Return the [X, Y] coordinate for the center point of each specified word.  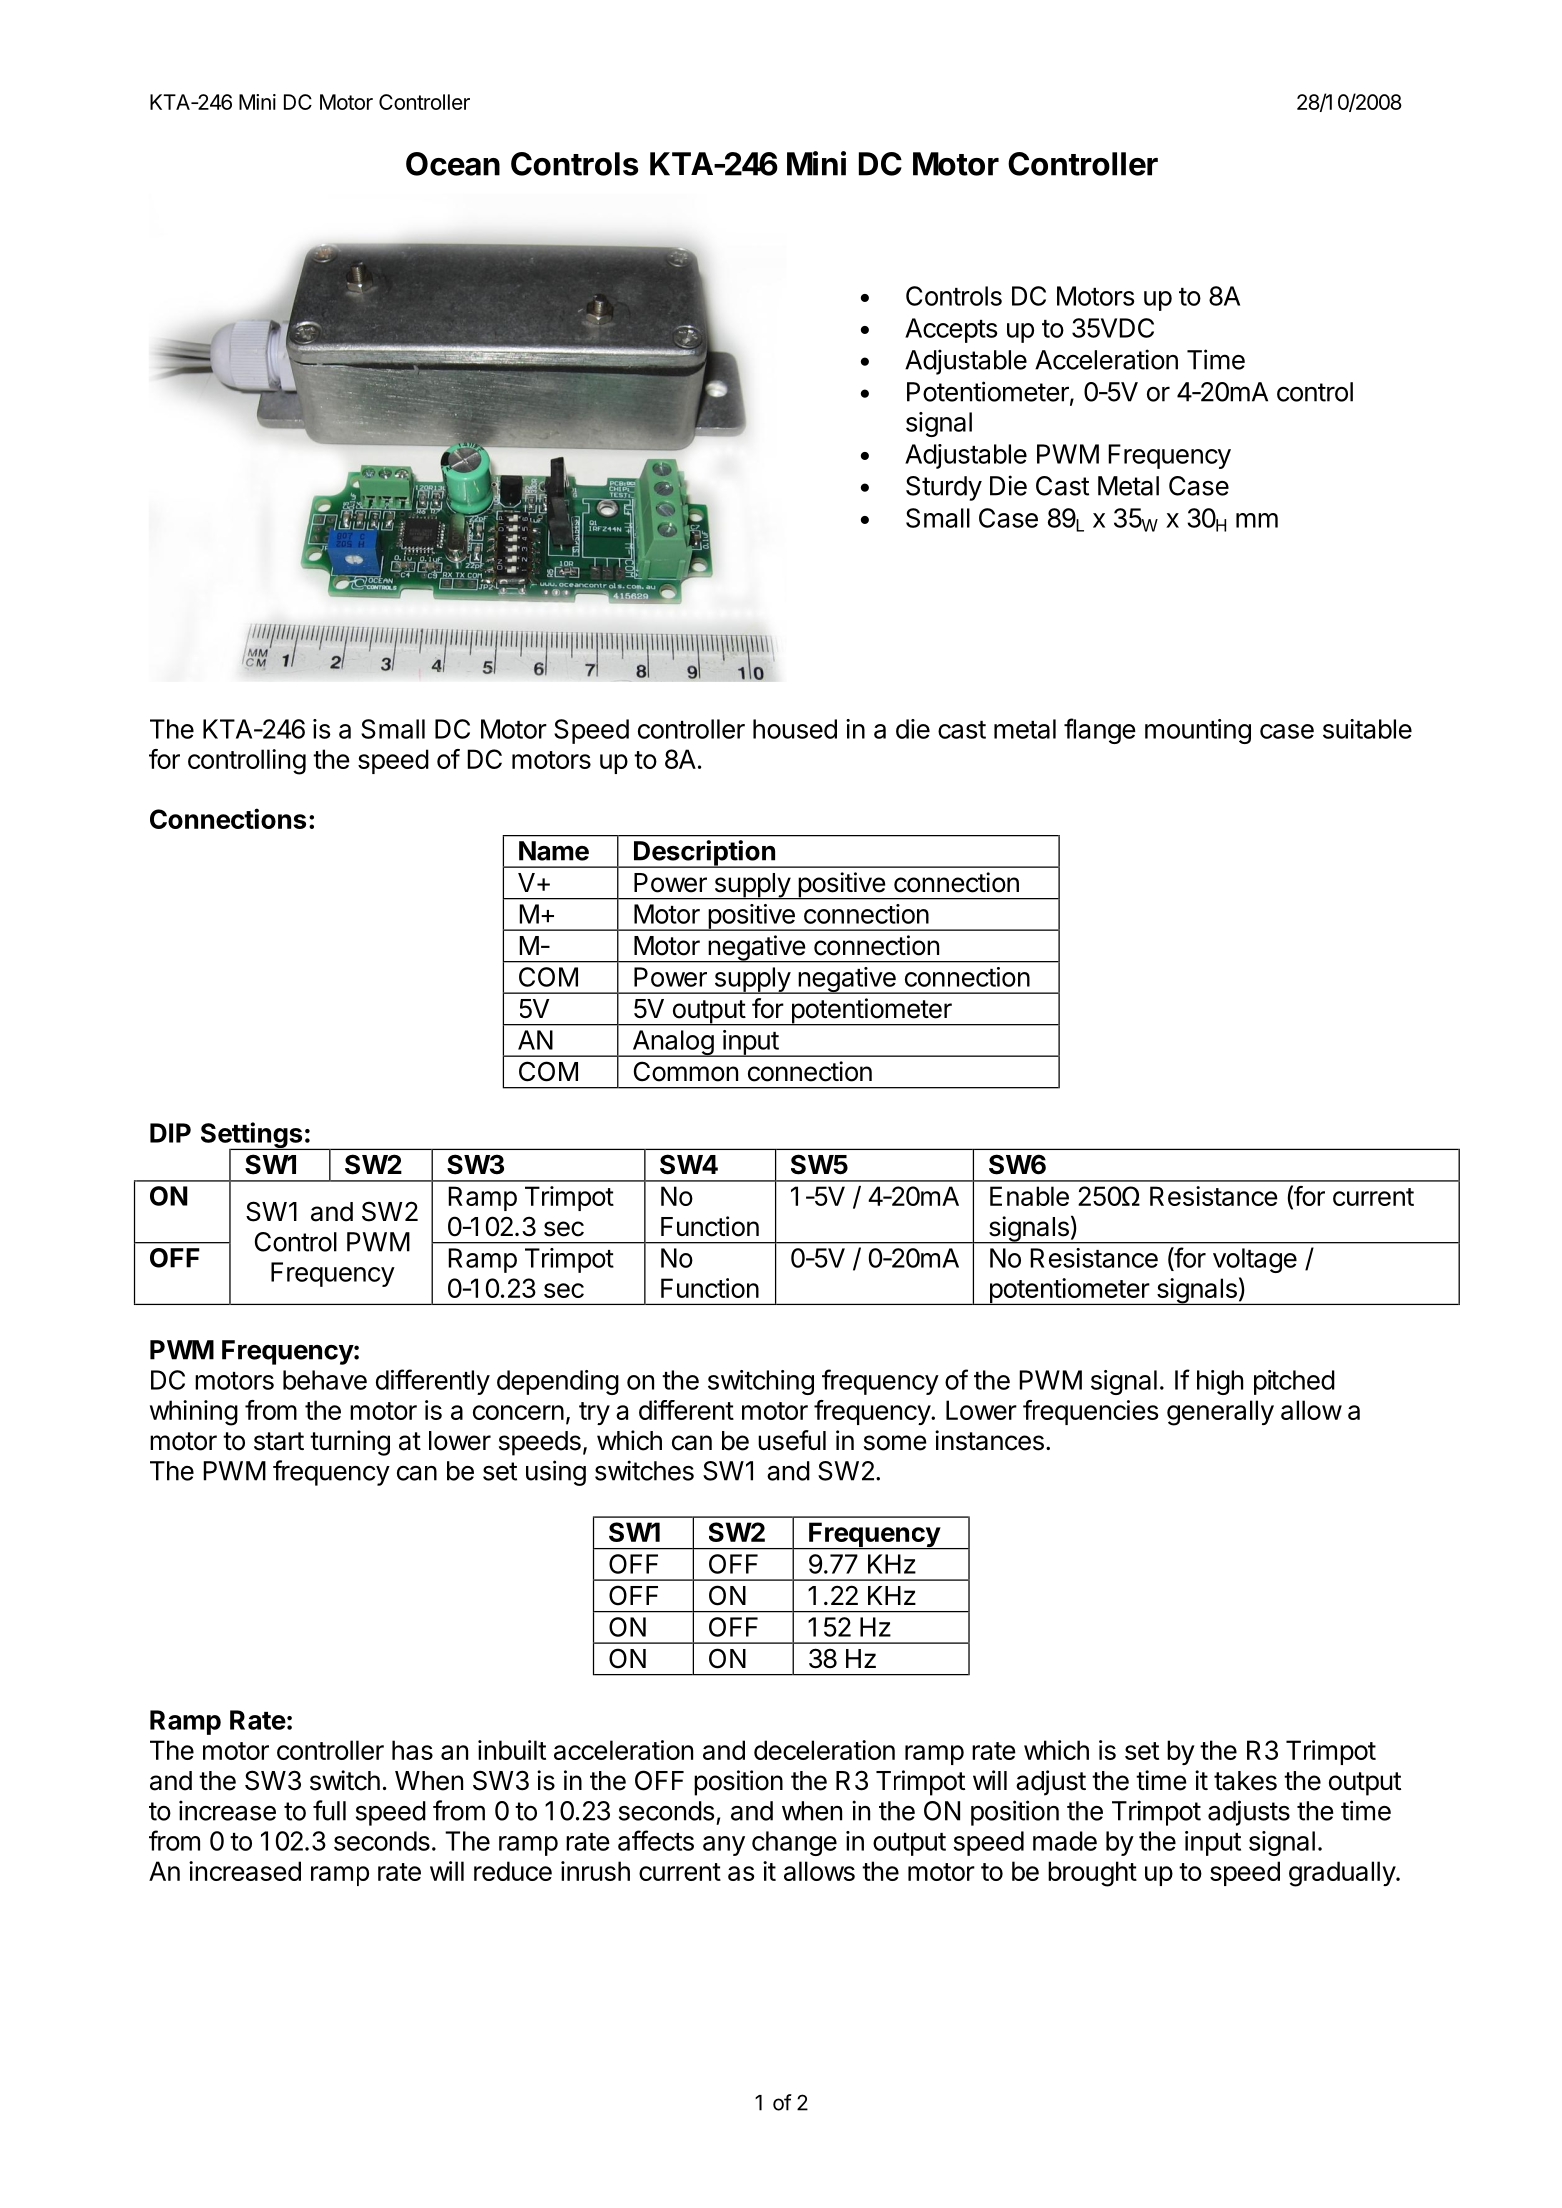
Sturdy [944, 488]
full [329, 1810]
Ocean [453, 164]
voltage [1255, 1260]
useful [792, 1440]
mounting [1198, 731]
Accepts [951, 330]
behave [325, 1380]
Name [554, 851]
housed [795, 729]
